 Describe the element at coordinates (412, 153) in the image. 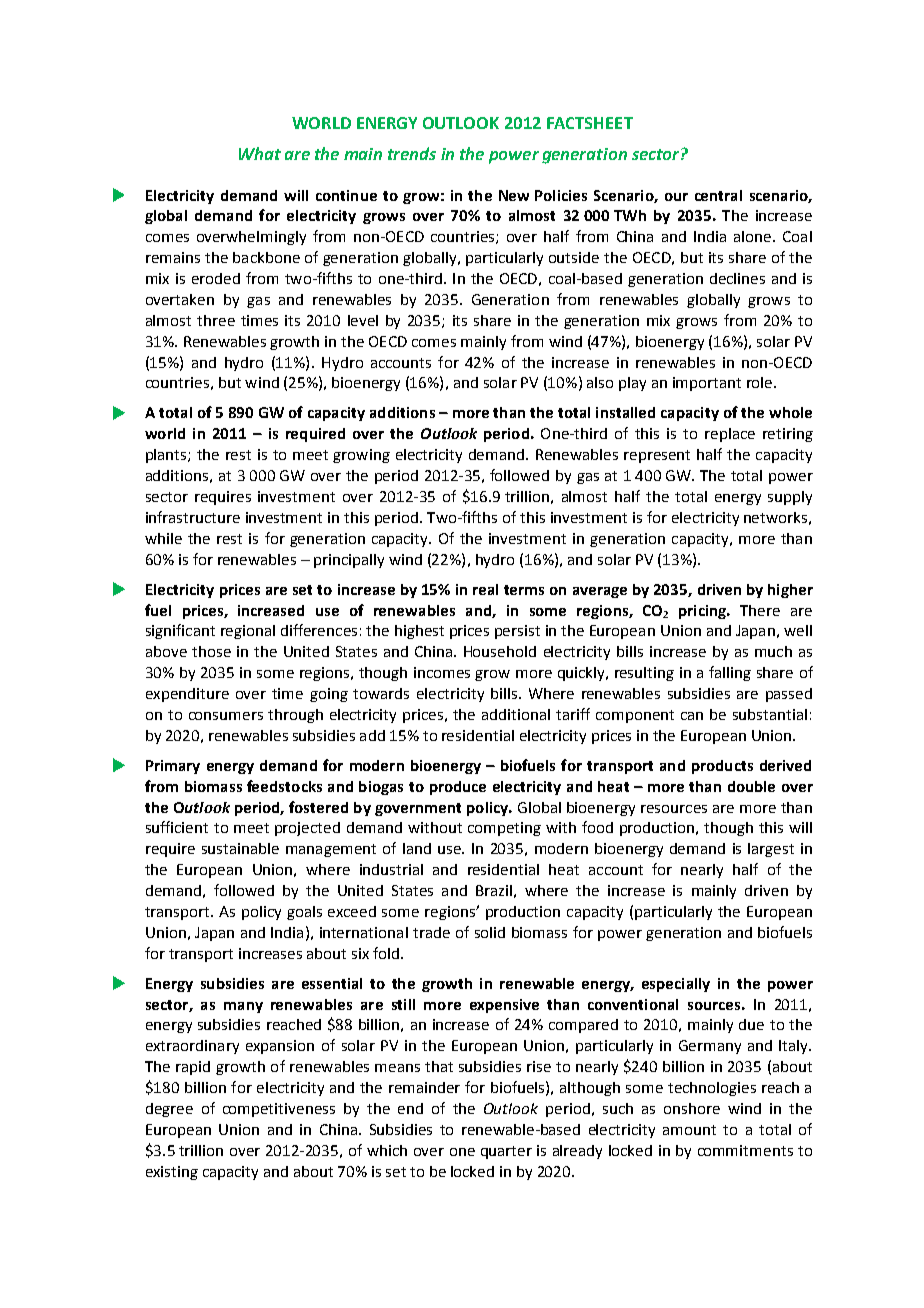

I see `trends` at that location.
